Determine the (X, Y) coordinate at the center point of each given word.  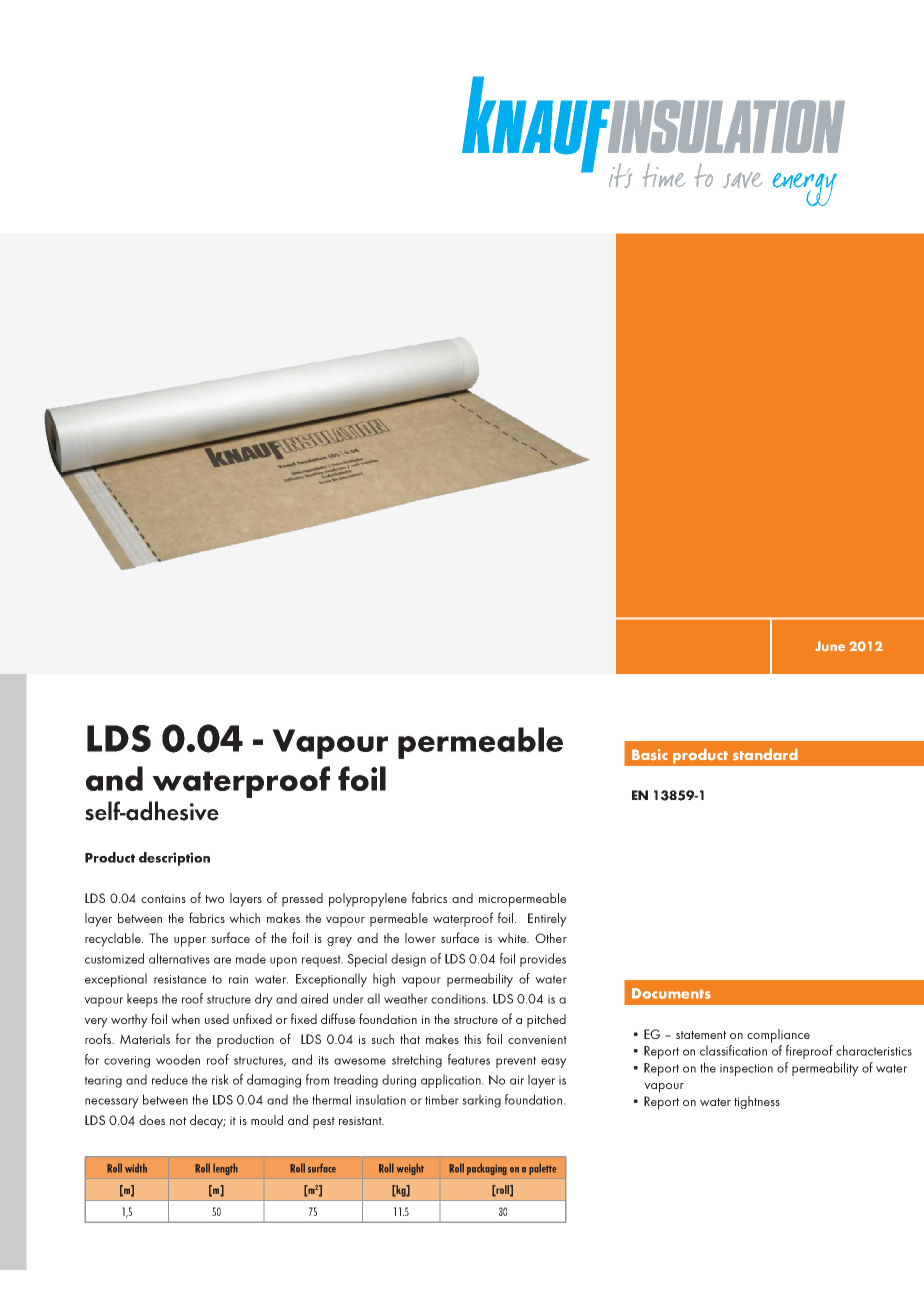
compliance (778, 1036)
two (214, 899)
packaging (487, 1169)
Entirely (547, 920)
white (513, 938)
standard (765, 754)
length (225, 1169)
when (185, 1019)
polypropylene (368, 900)
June (830, 646)
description (174, 859)
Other (551, 938)
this (472, 1039)
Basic (650, 755)
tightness (757, 1102)
